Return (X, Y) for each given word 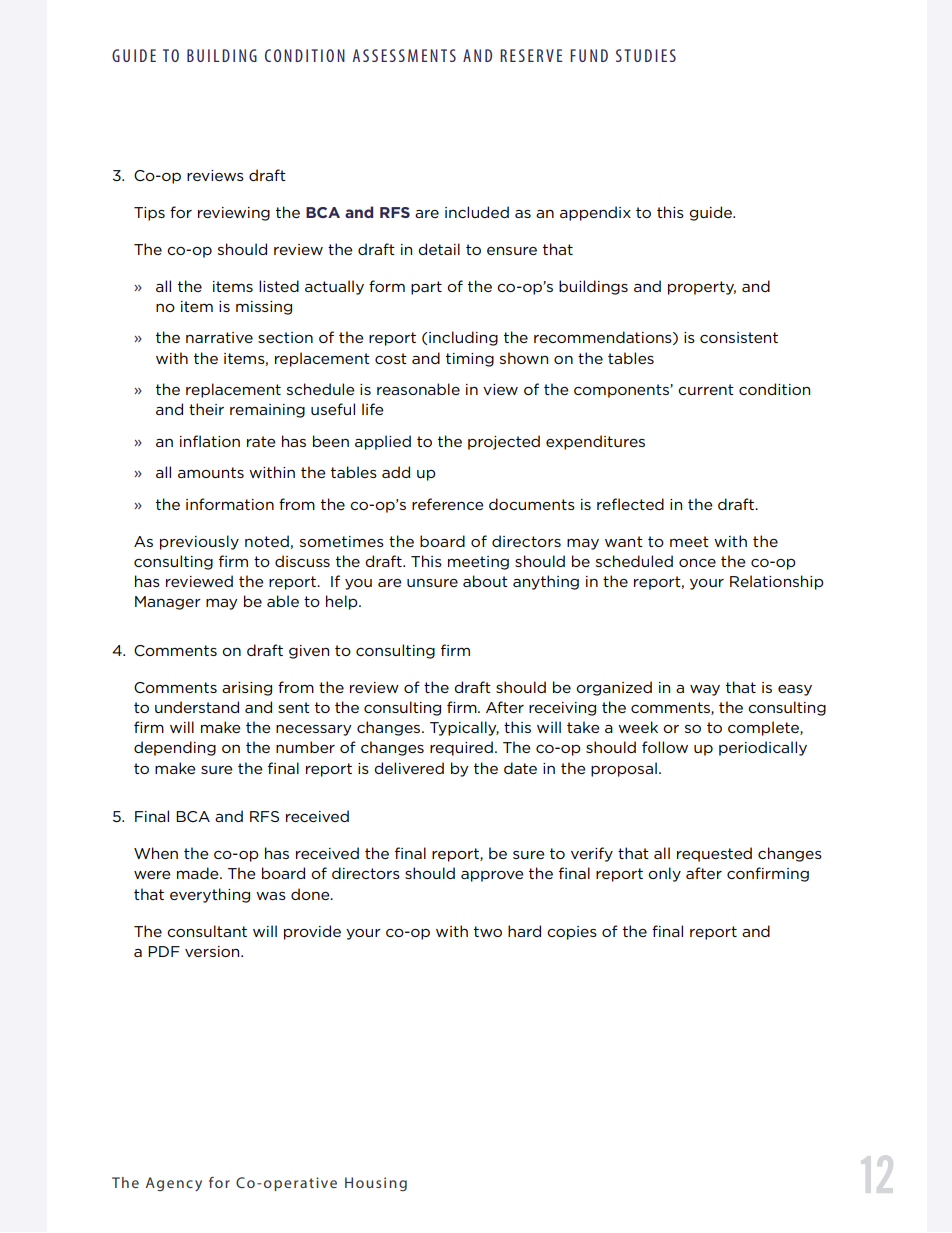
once (697, 562)
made (199, 873)
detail (439, 249)
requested (714, 854)
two (488, 931)
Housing (376, 1184)
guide (711, 213)
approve (492, 876)
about (485, 581)
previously (199, 542)
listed (279, 286)
